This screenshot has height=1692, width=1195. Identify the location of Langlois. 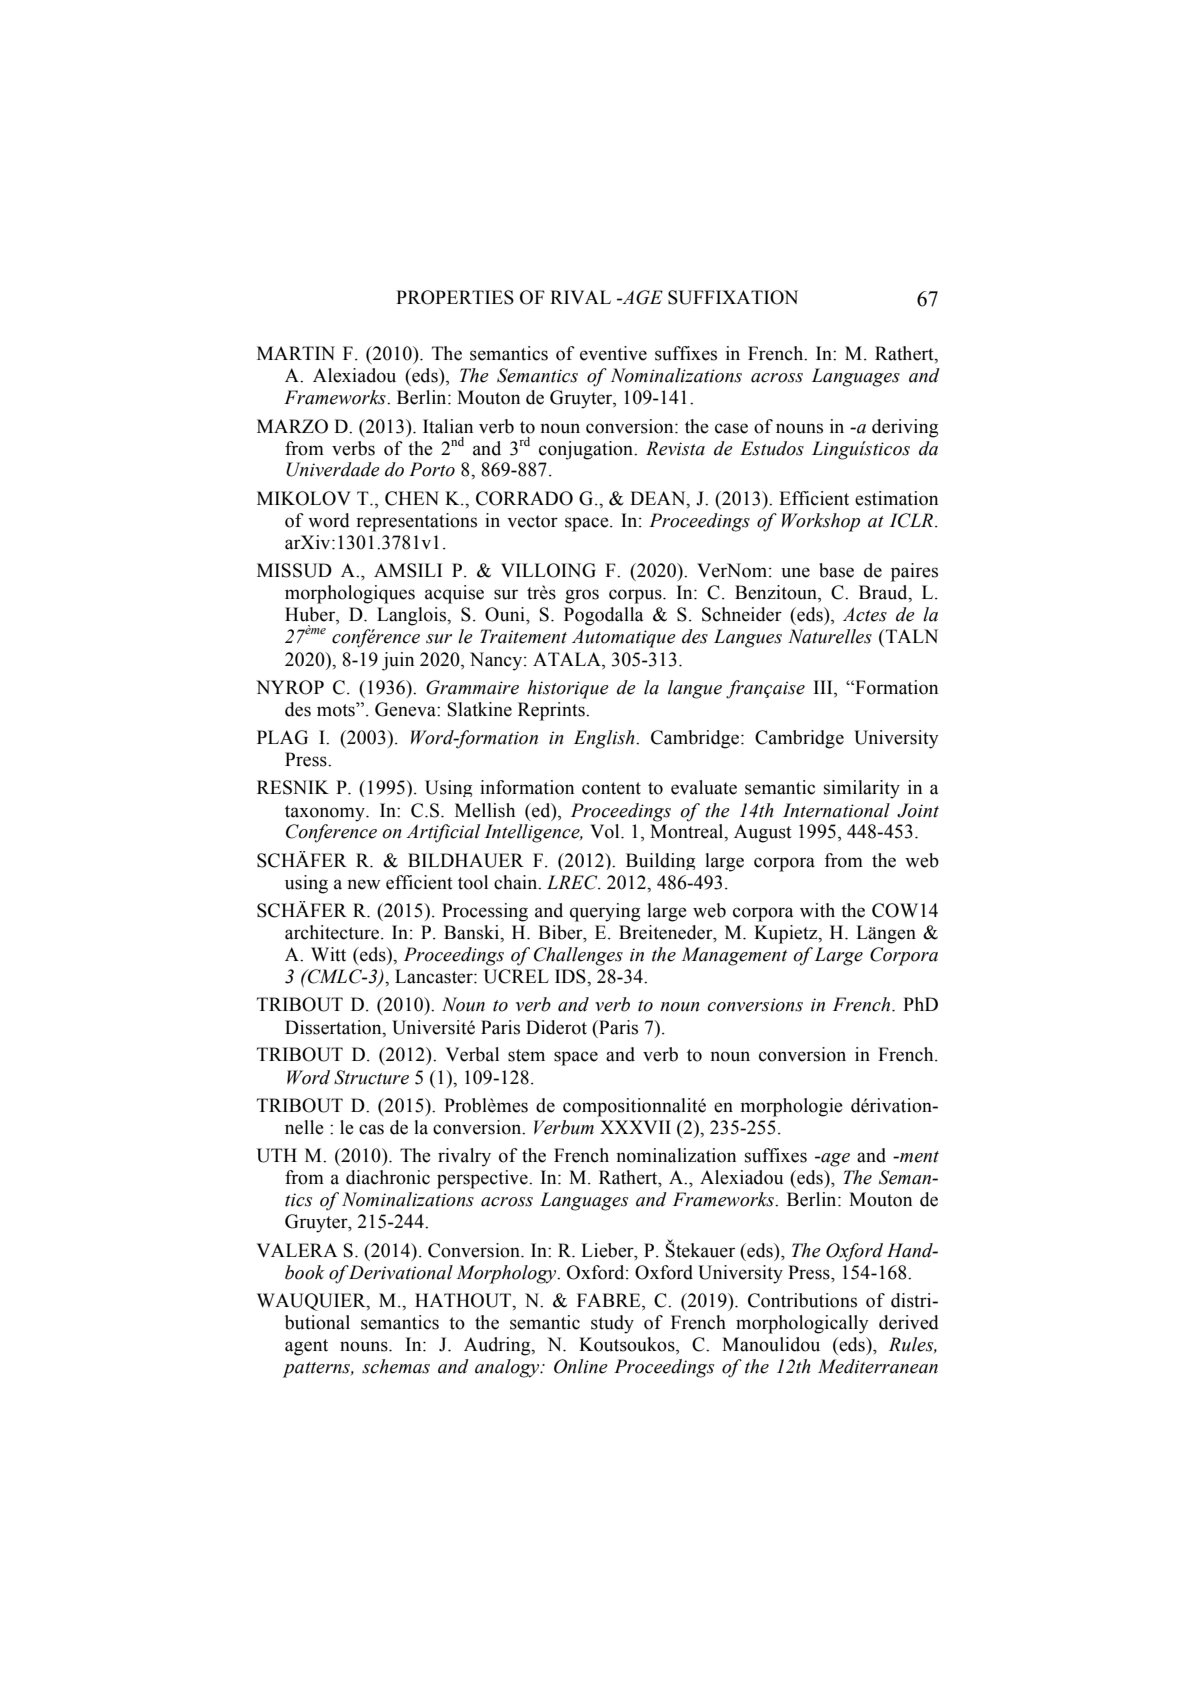
(413, 616).
